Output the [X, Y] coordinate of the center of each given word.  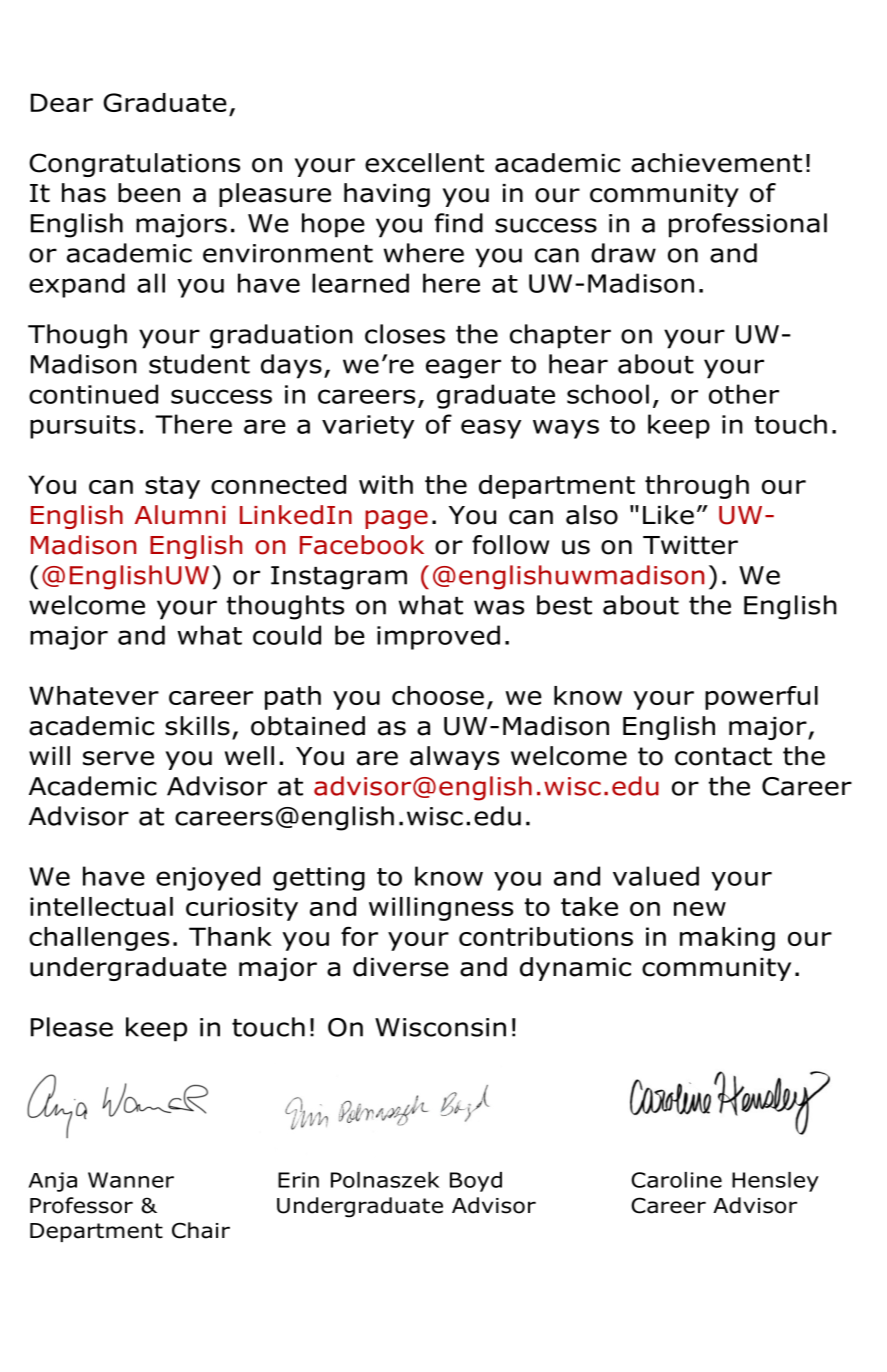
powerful [761, 698]
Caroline [676, 1180]
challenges [99, 939]
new [700, 909]
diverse [401, 967]
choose [438, 695]
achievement [716, 163]
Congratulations [134, 165]
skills [197, 726]
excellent [424, 163]
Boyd [476, 1182]
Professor [81, 1205]
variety [368, 427]
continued [93, 394]
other [744, 394]
